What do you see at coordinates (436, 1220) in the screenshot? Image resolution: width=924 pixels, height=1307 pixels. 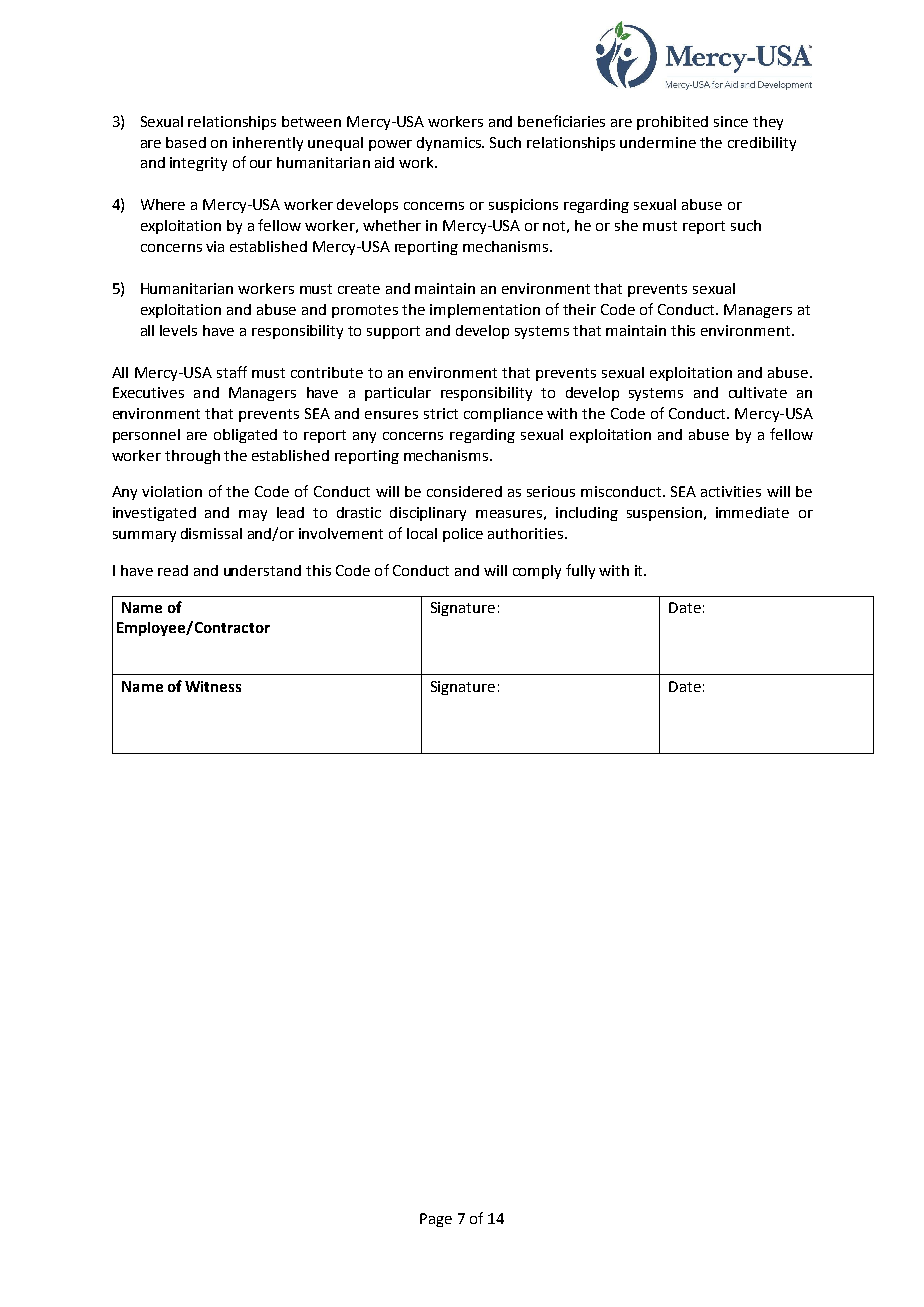 I see `Page` at bounding box center [436, 1220].
